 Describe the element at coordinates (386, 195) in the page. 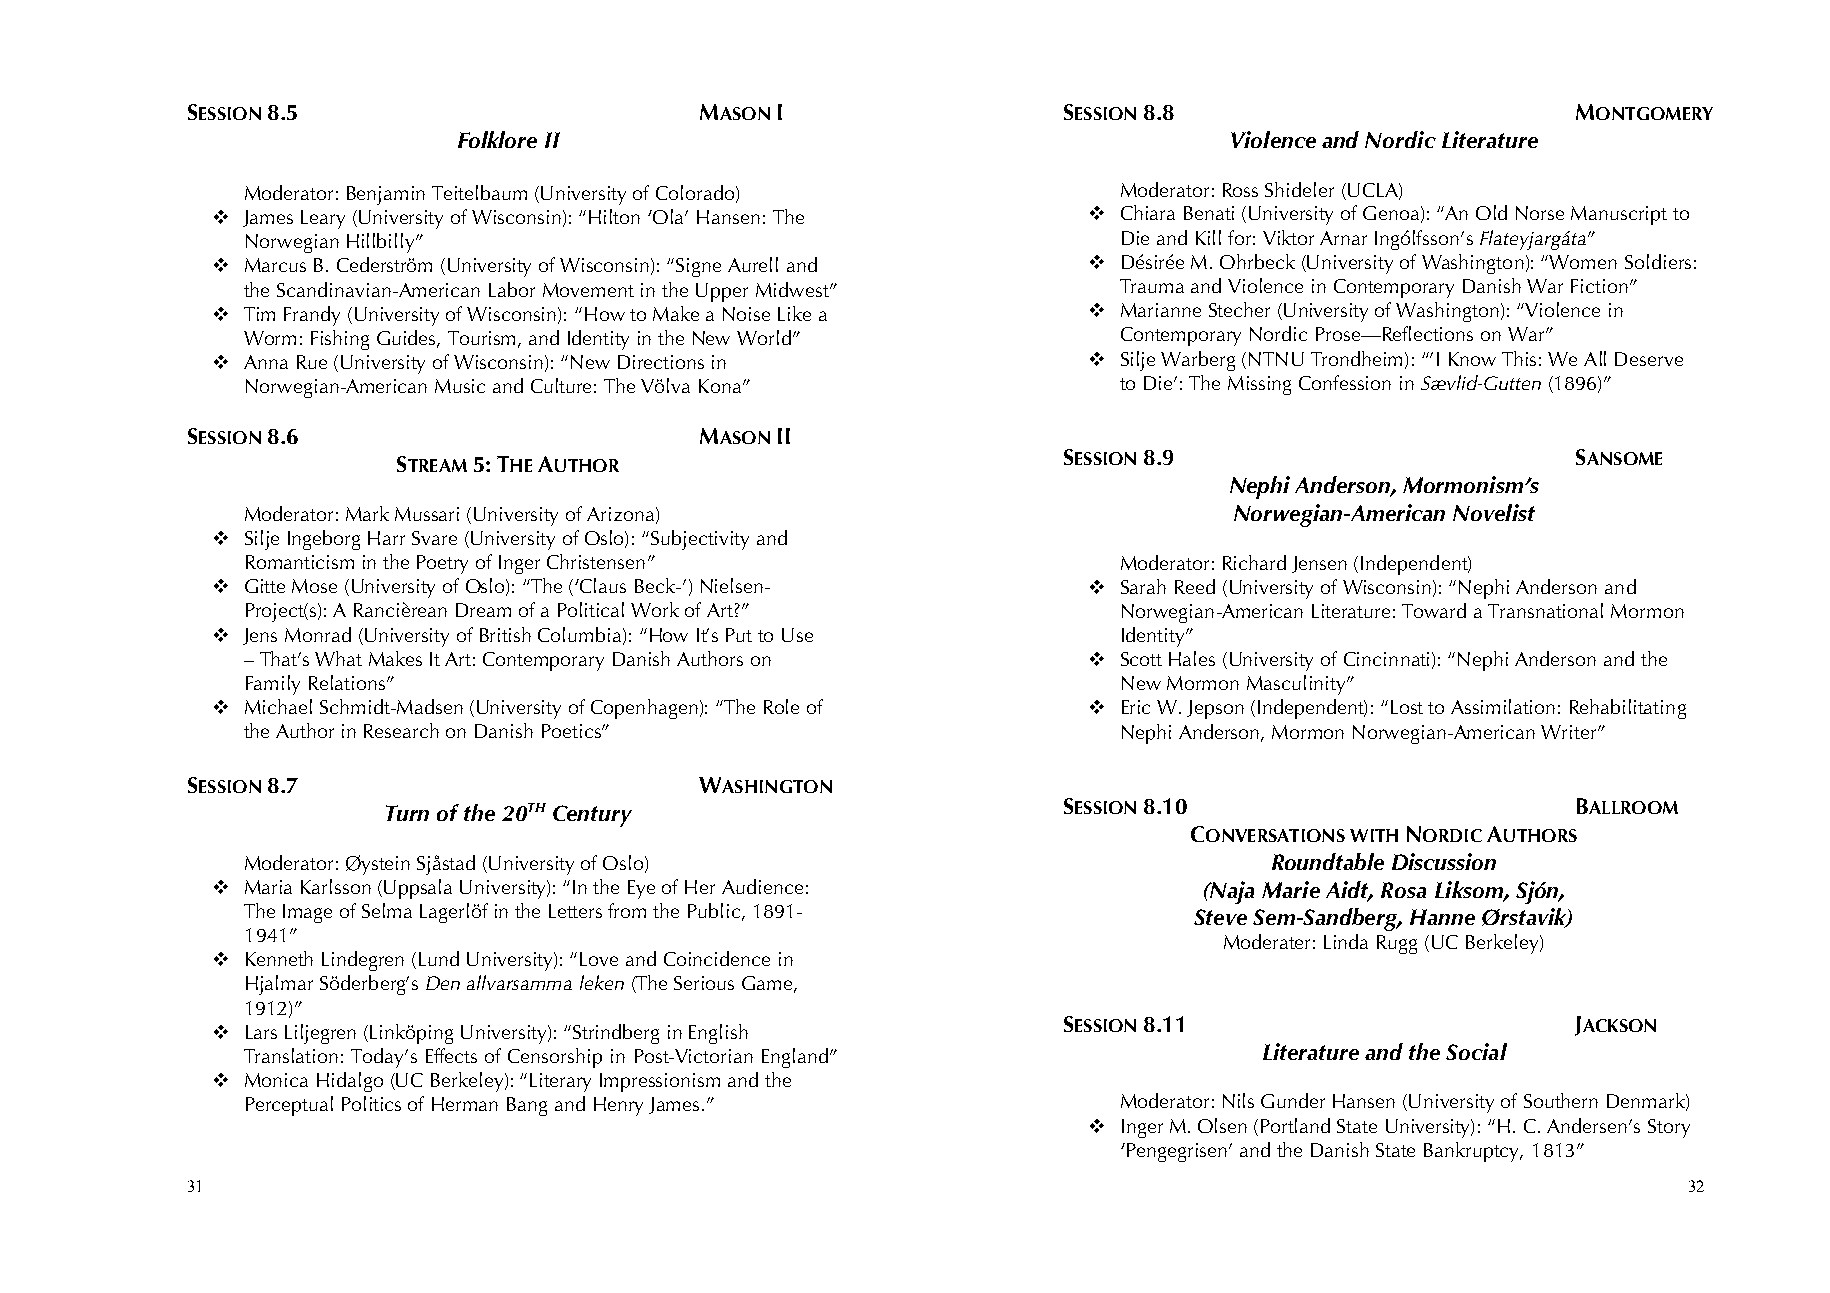

I see `Benjamin` at that location.
